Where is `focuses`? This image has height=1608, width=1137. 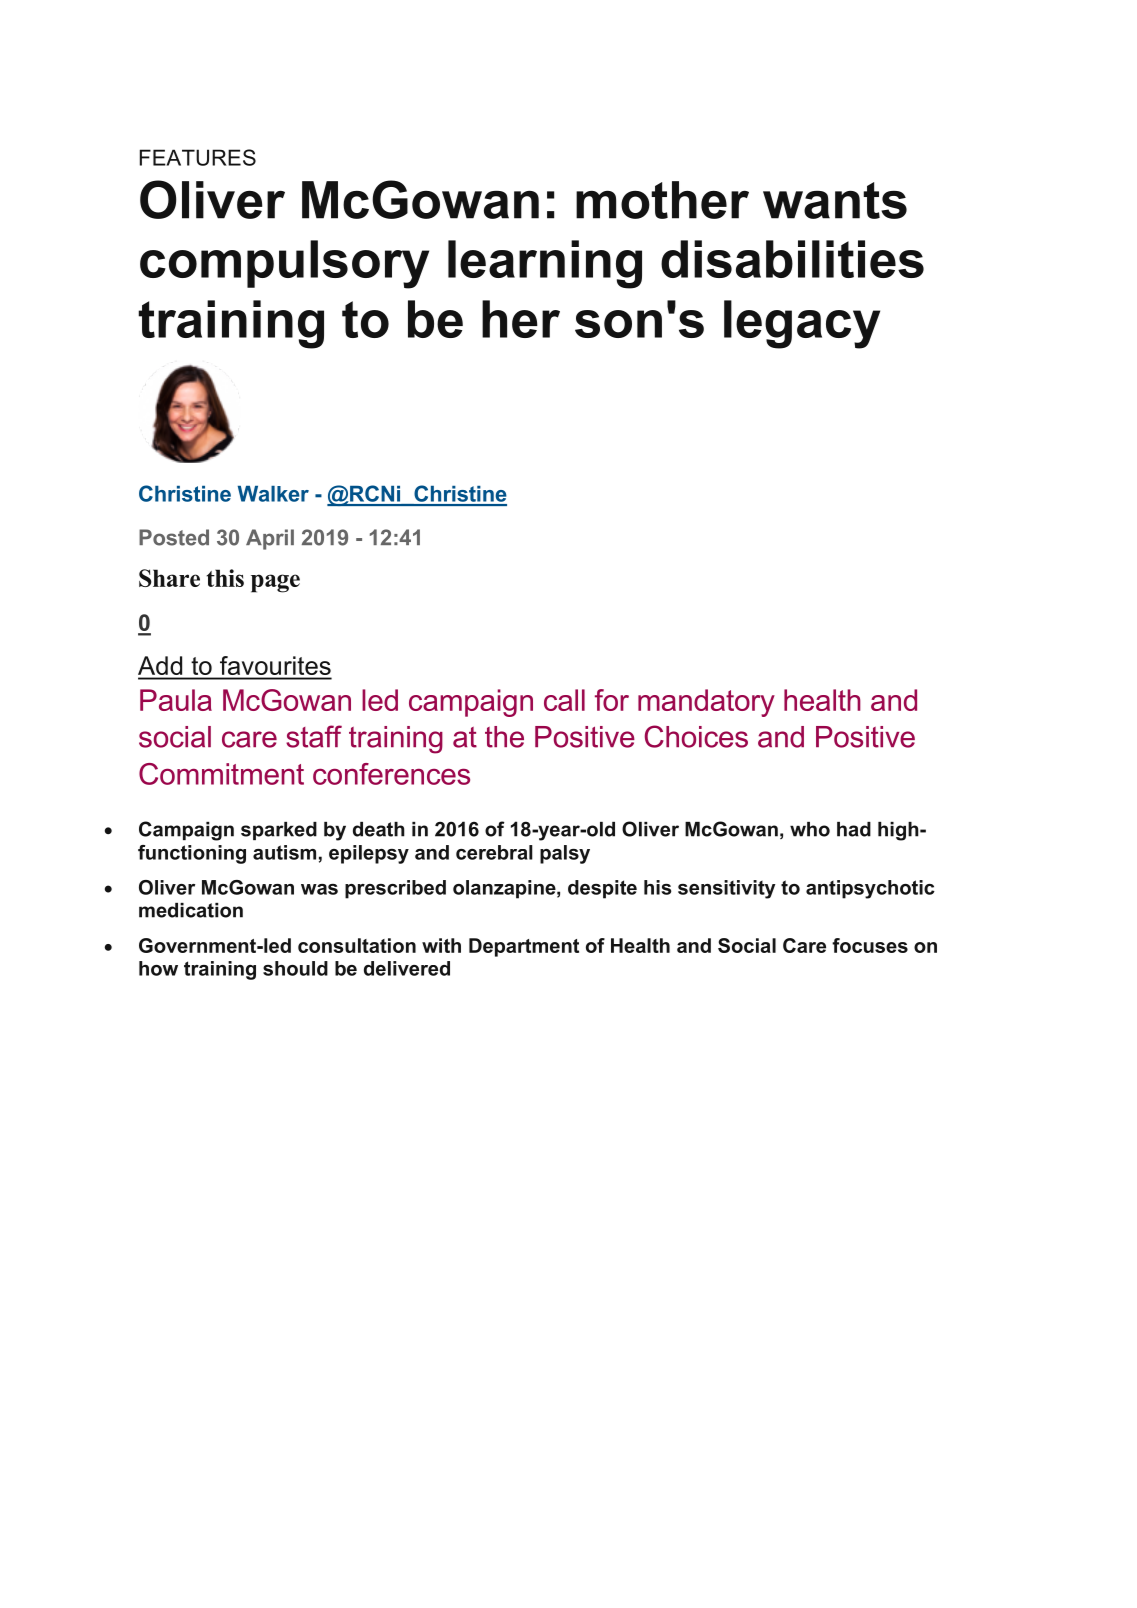 focuses is located at coordinates (870, 945).
